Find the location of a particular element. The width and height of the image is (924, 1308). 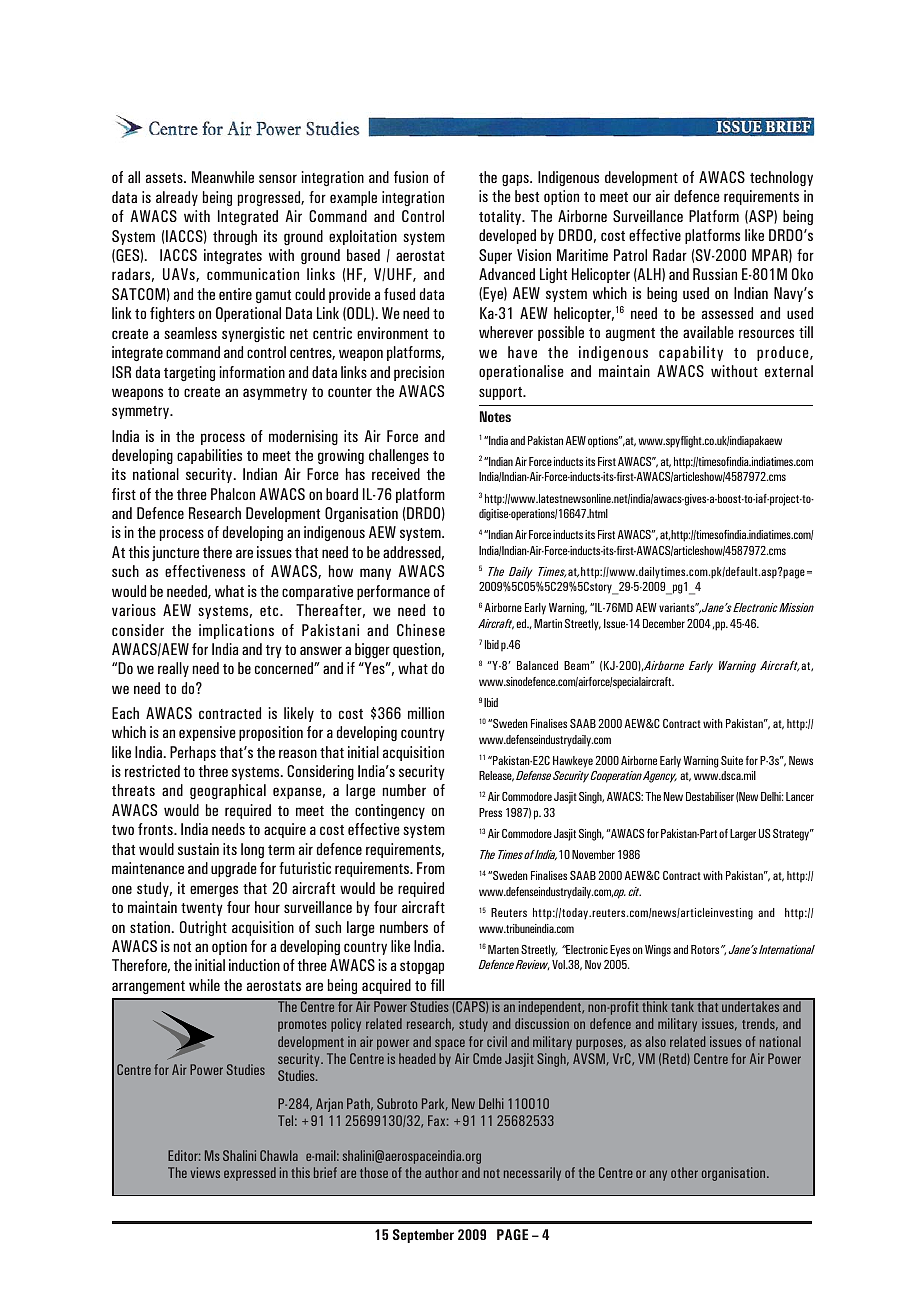

Suite is located at coordinates (732, 760).
